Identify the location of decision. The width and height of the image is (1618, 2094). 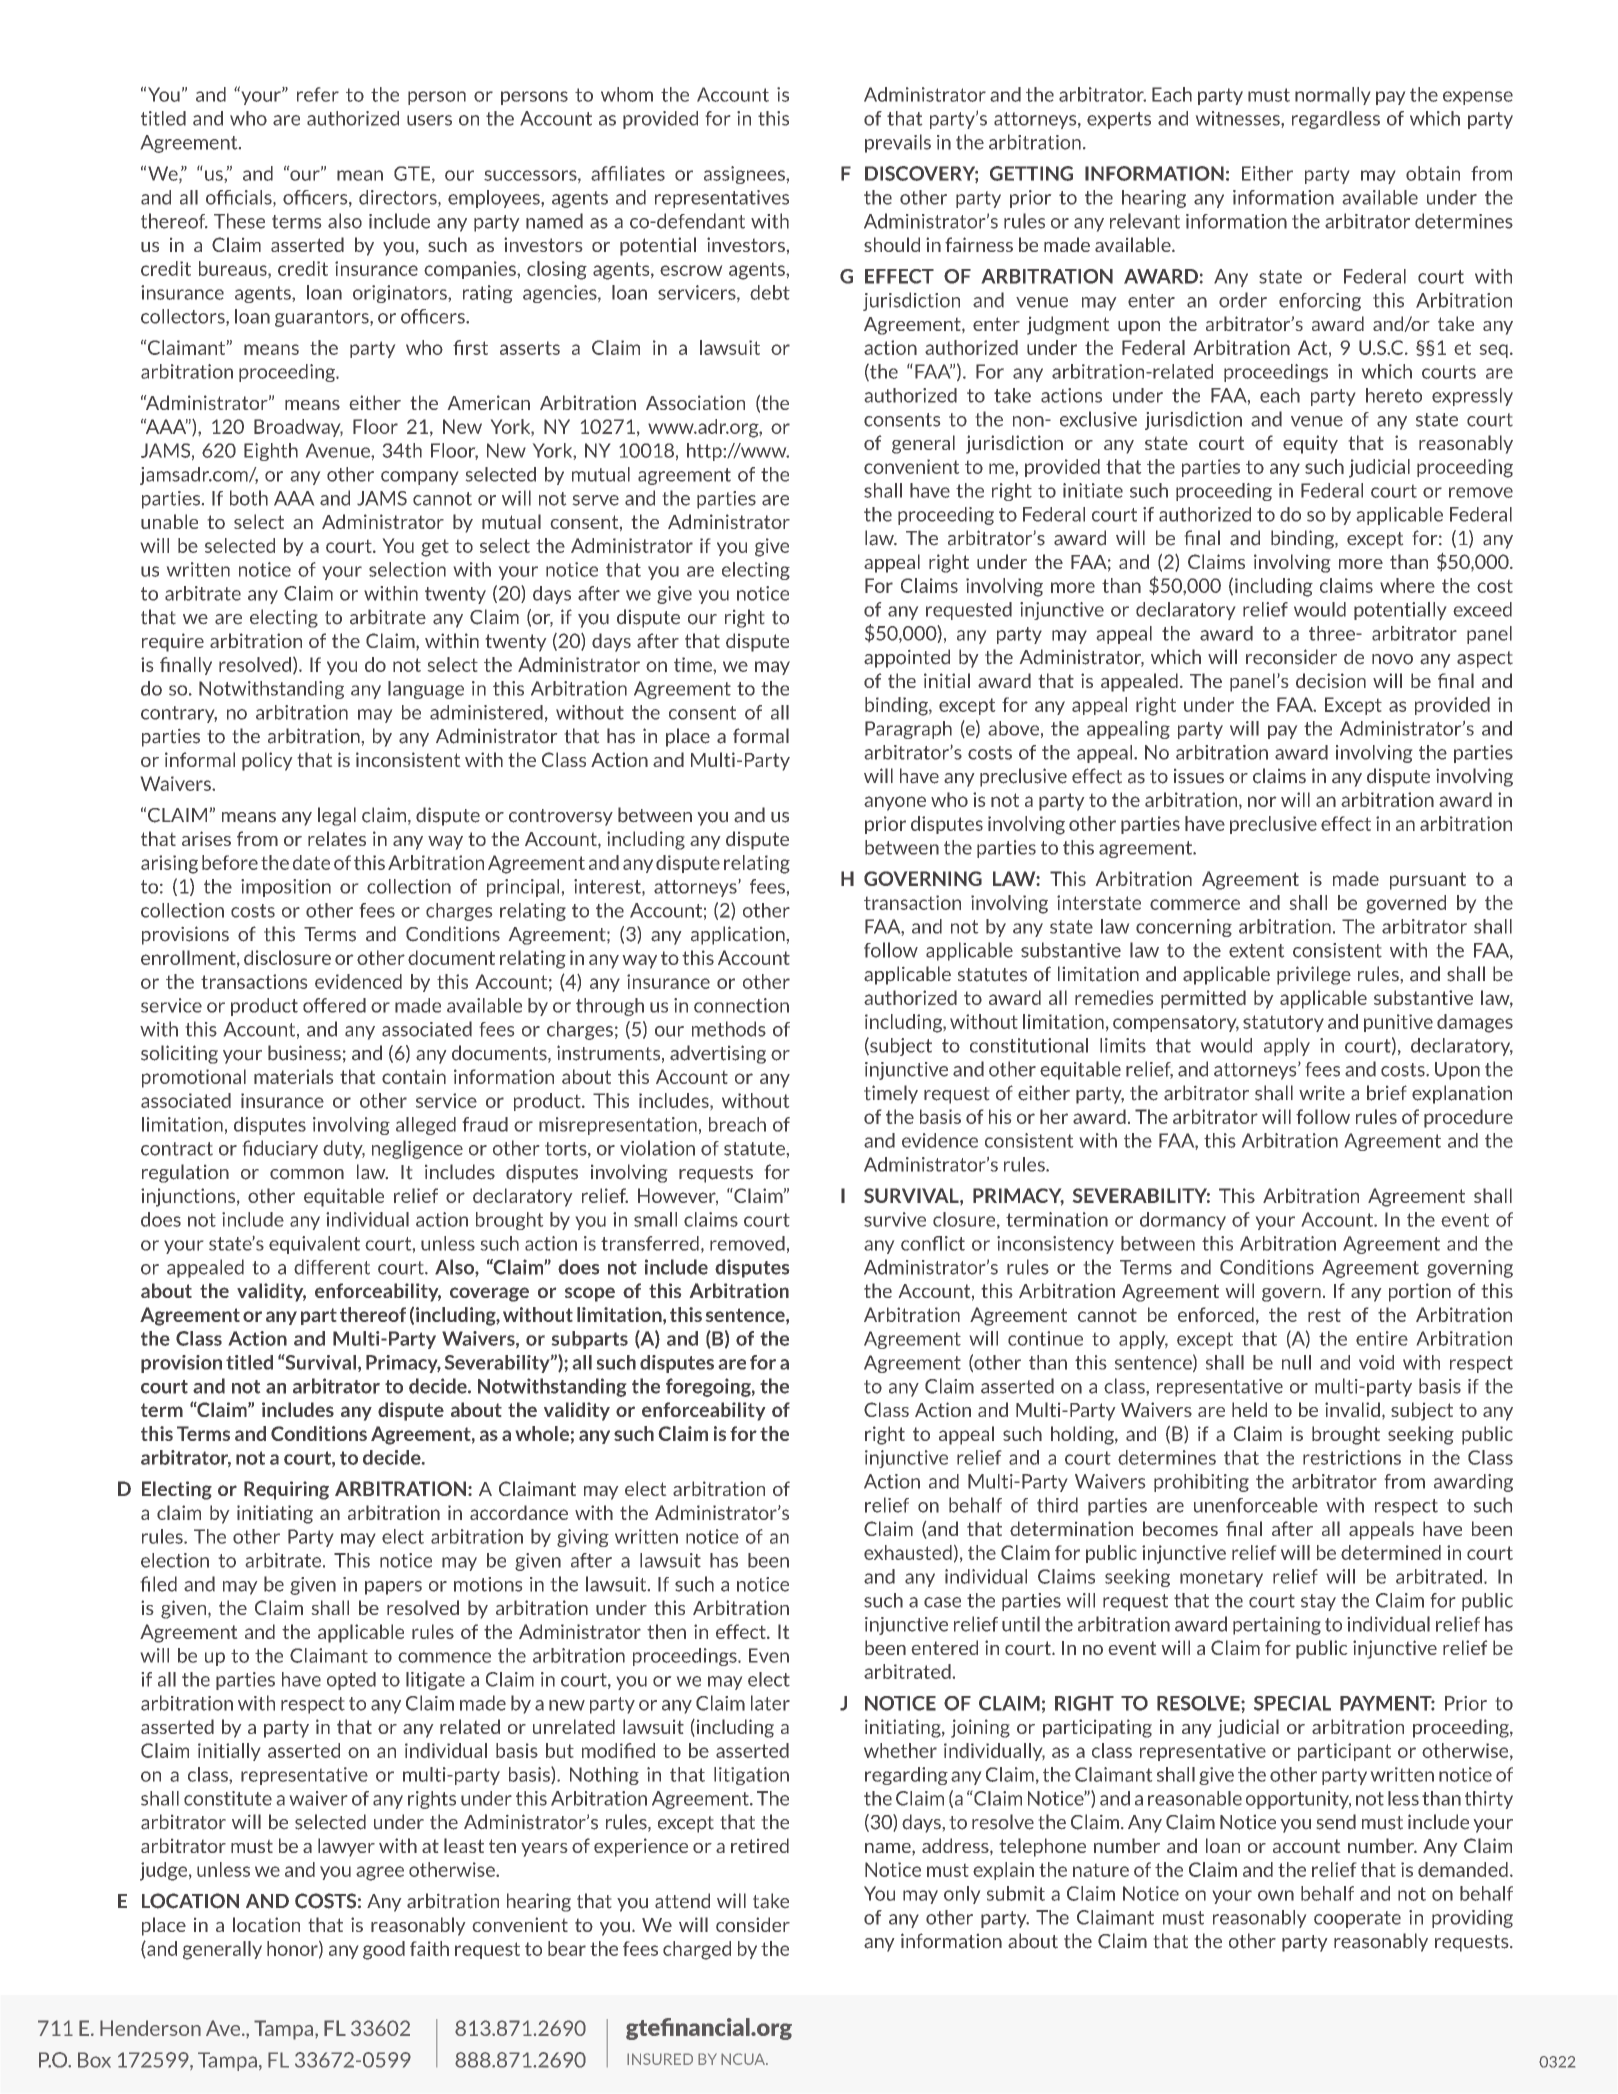
(1331, 680).
